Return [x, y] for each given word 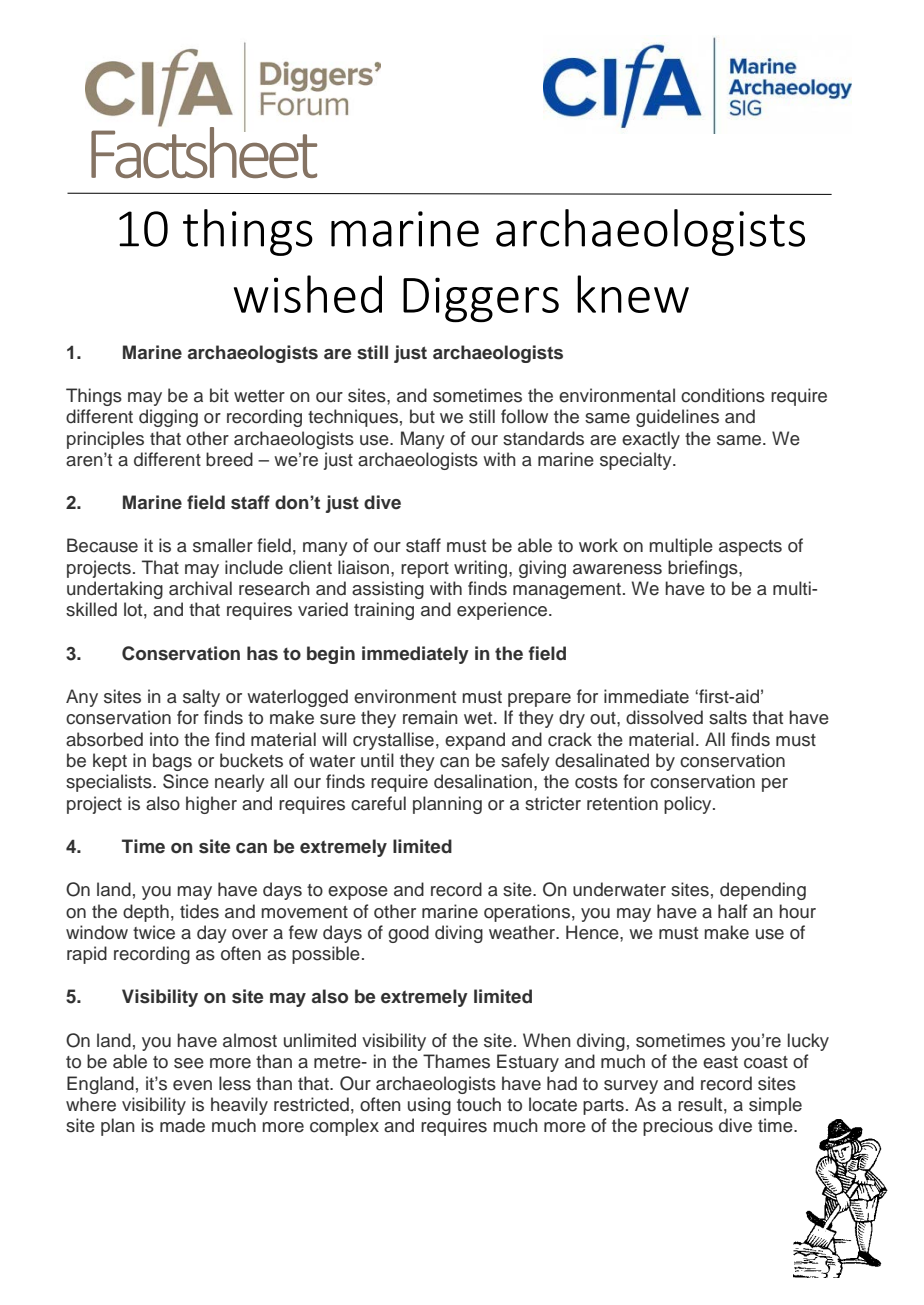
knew [633, 294]
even [192, 1085]
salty [201, 698]
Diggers [481, 300]
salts [728, 717]
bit [219, 395]
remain [430, 717]
